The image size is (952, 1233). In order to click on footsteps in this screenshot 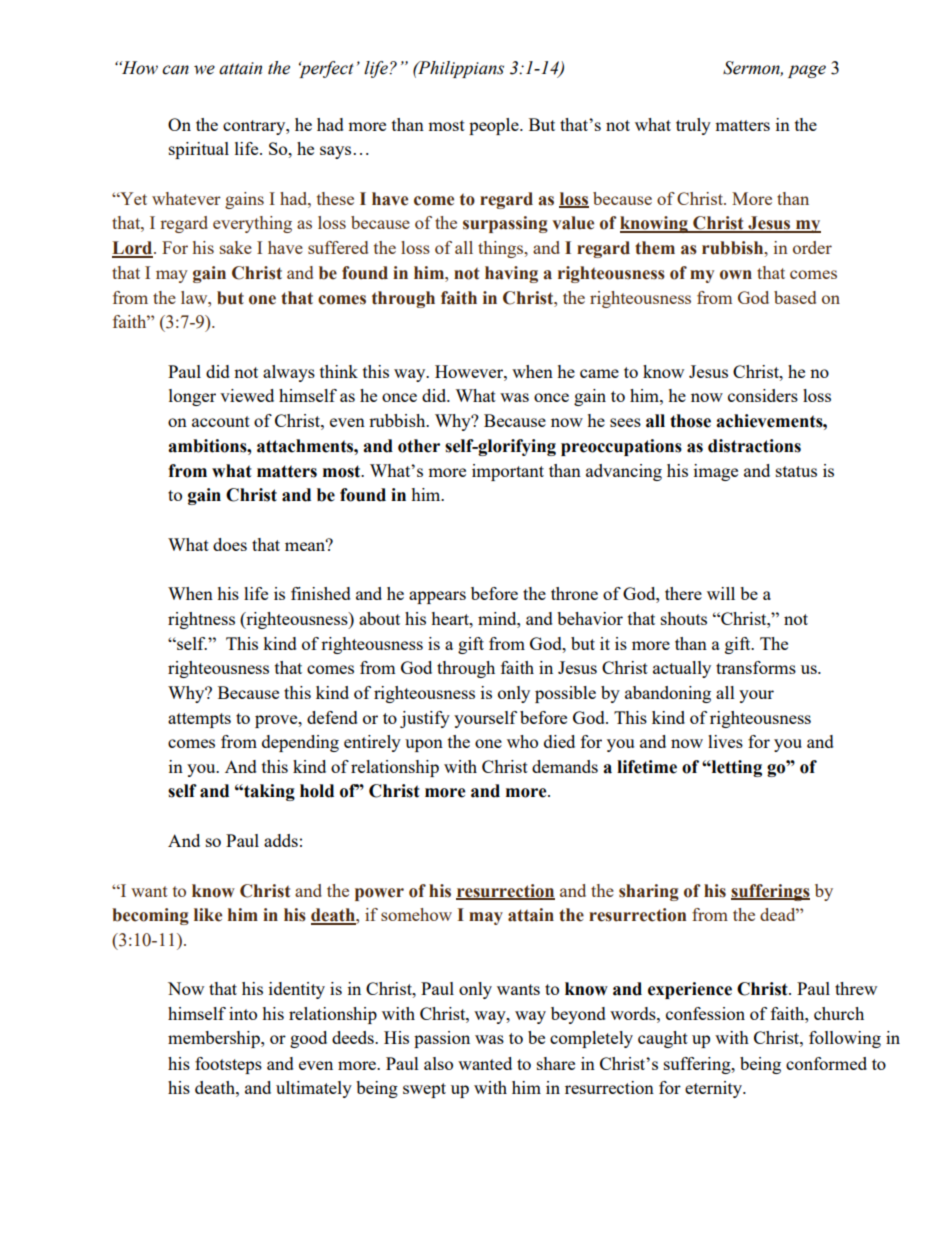, I will do `click(228, 1065)`.
